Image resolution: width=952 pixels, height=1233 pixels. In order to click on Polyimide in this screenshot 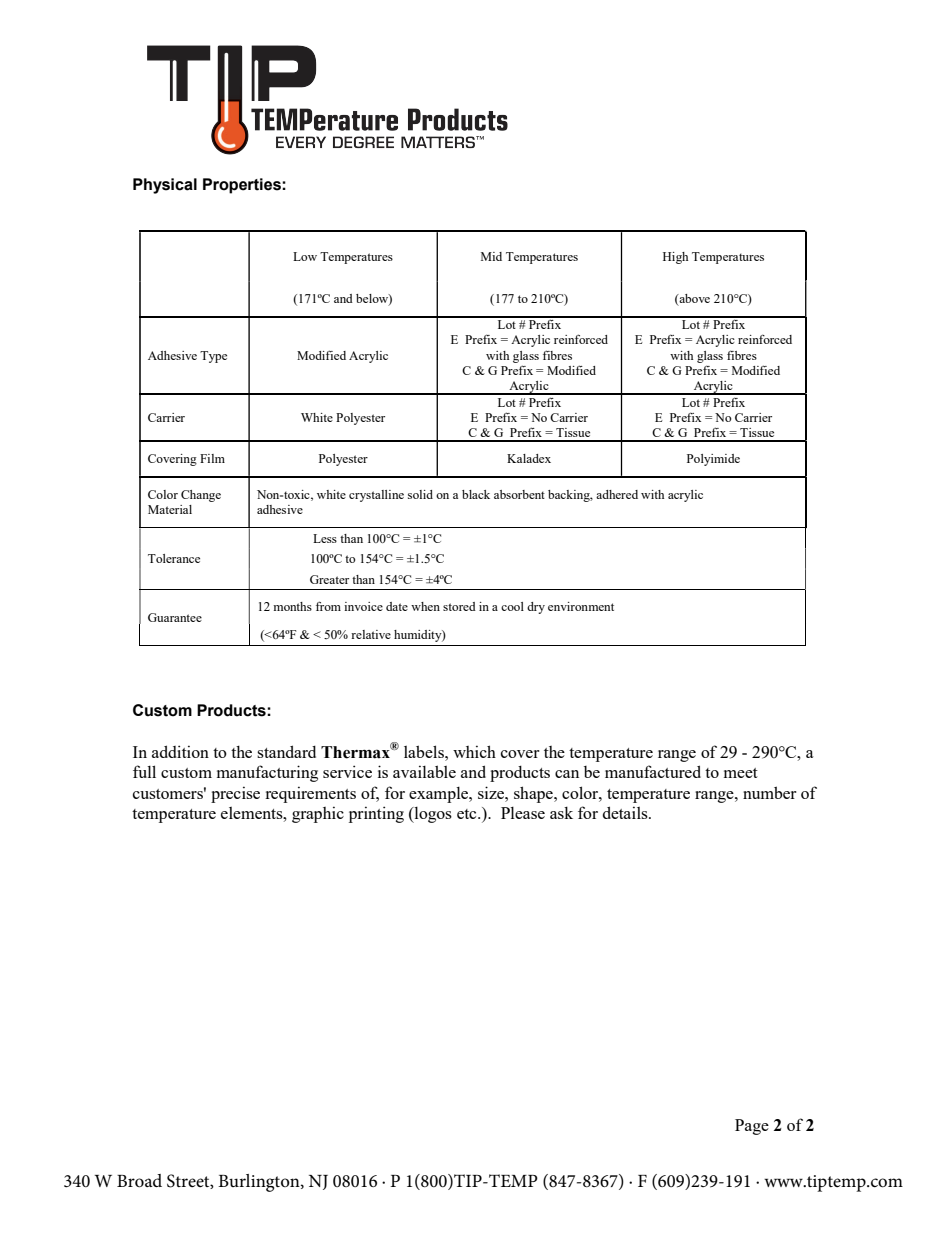, I will do `click(713, 460)`.
